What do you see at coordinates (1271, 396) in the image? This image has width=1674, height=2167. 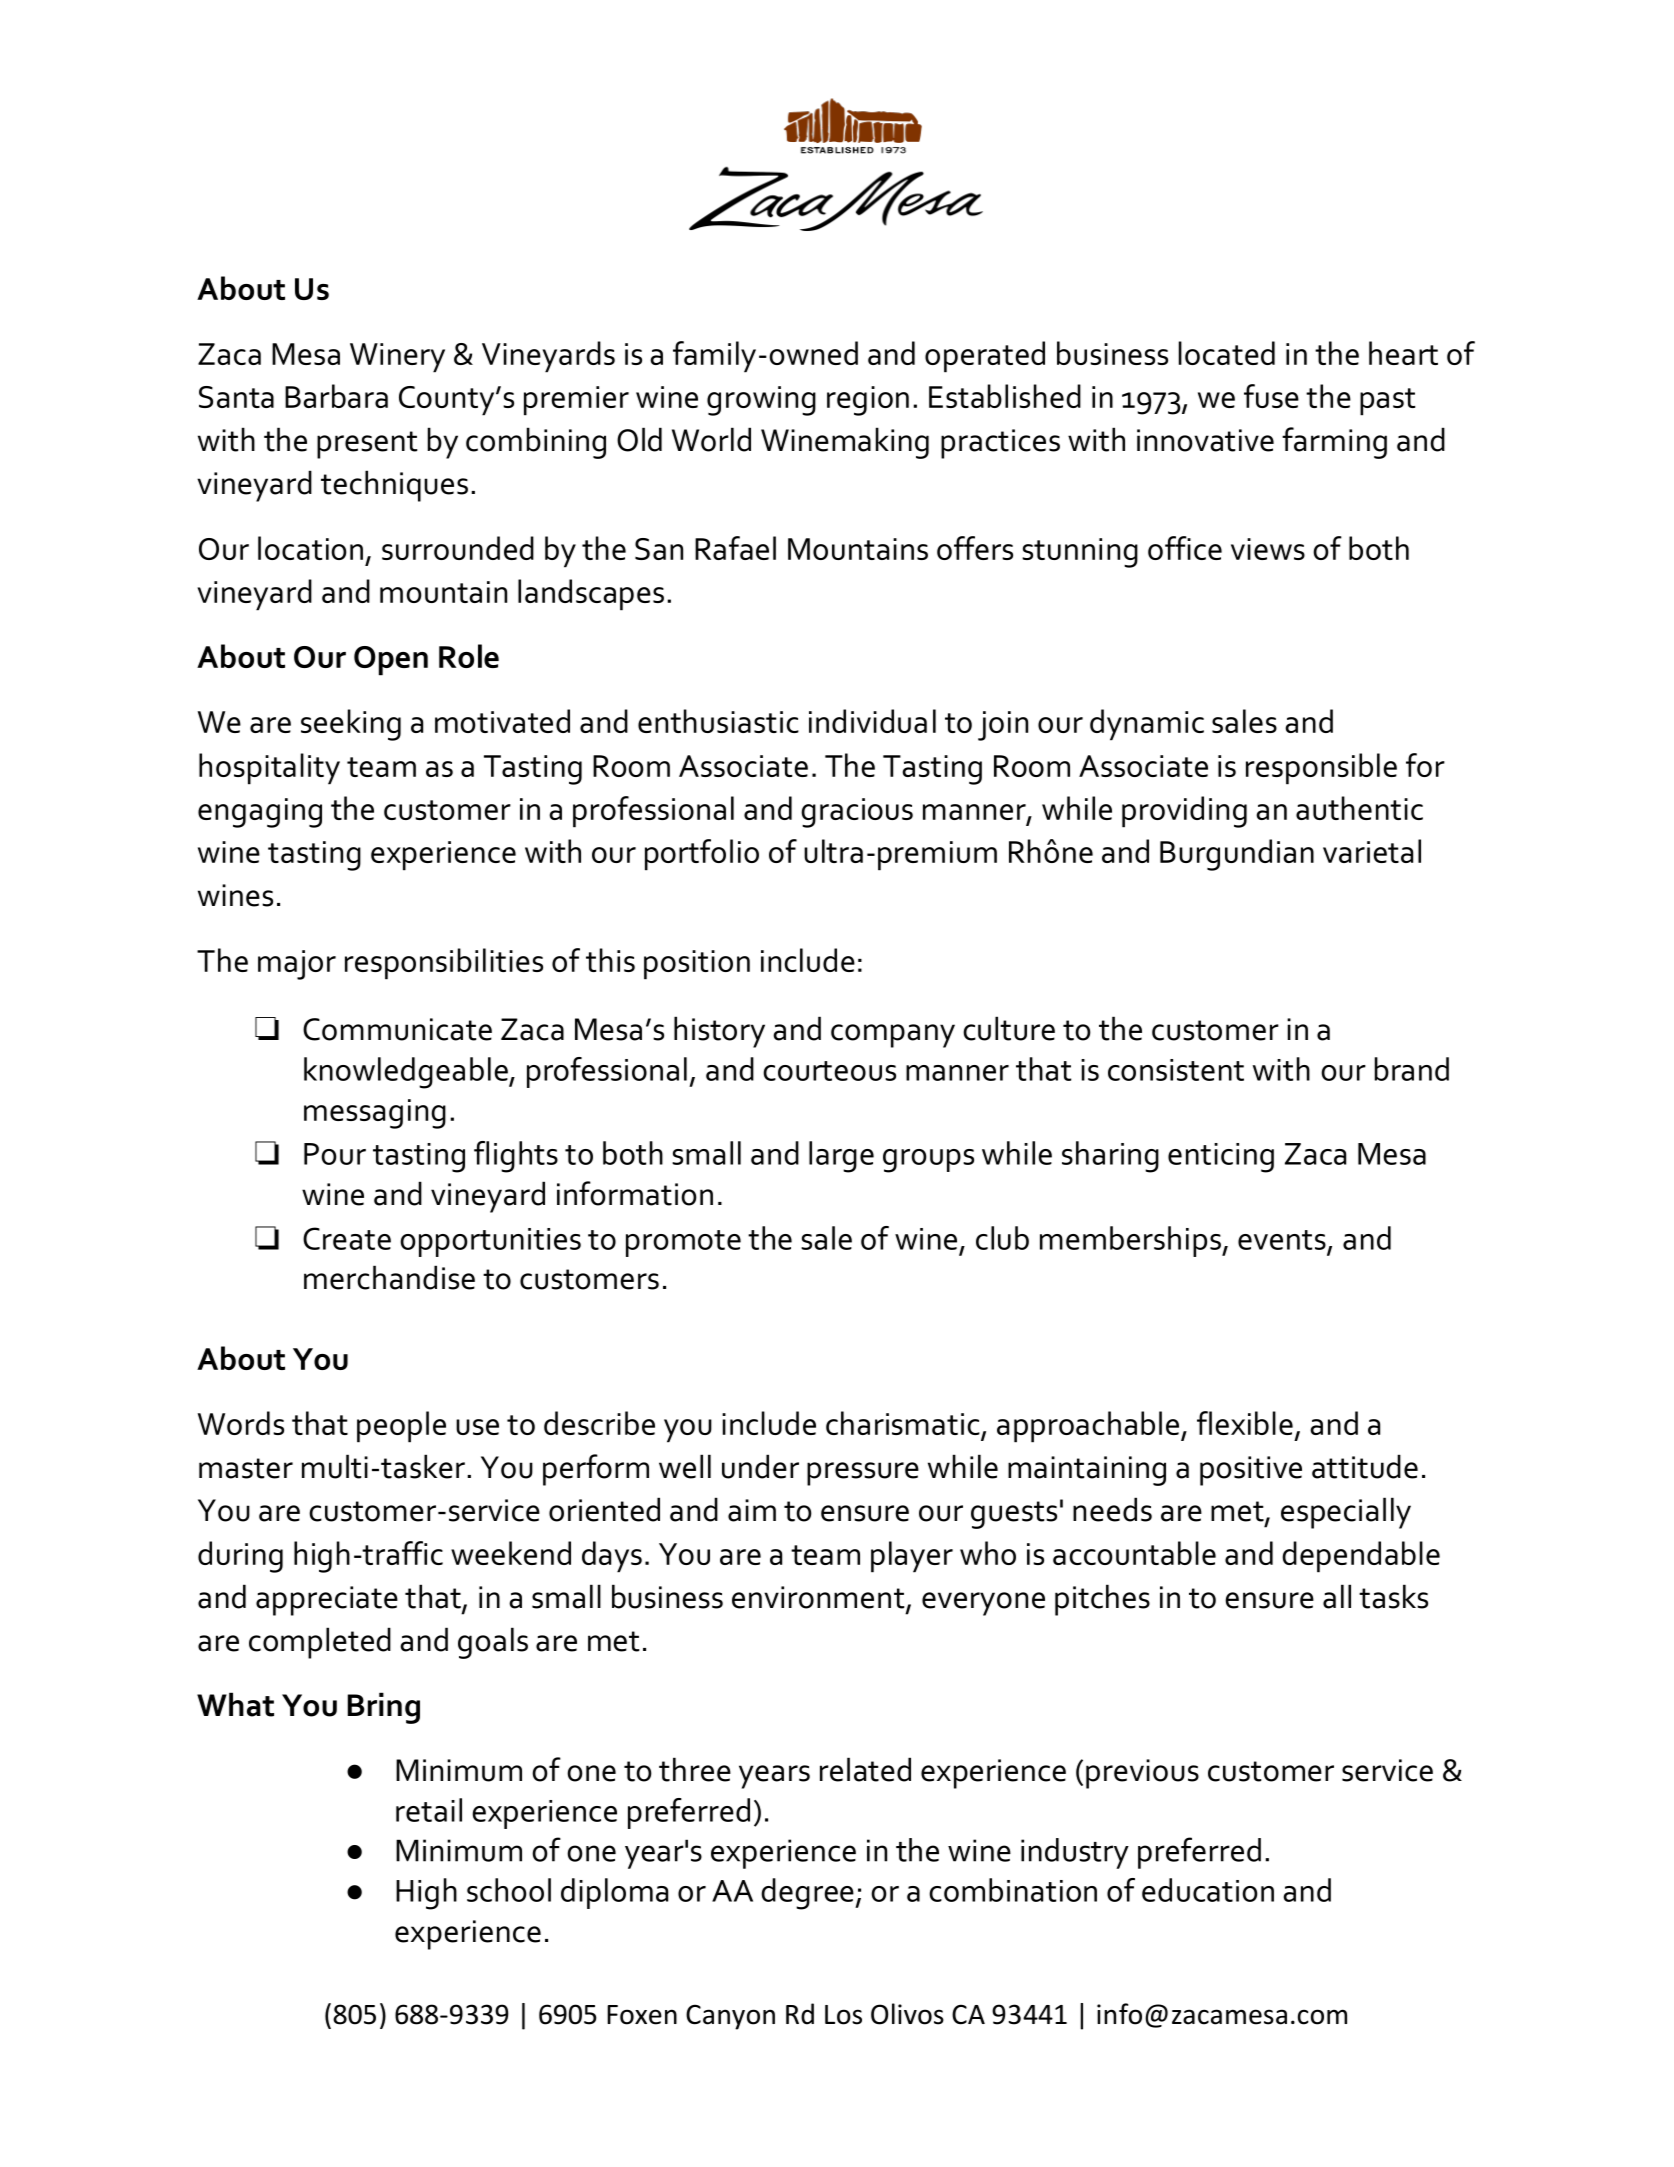 I see `fuse` at bounding box center [1271, 396].
